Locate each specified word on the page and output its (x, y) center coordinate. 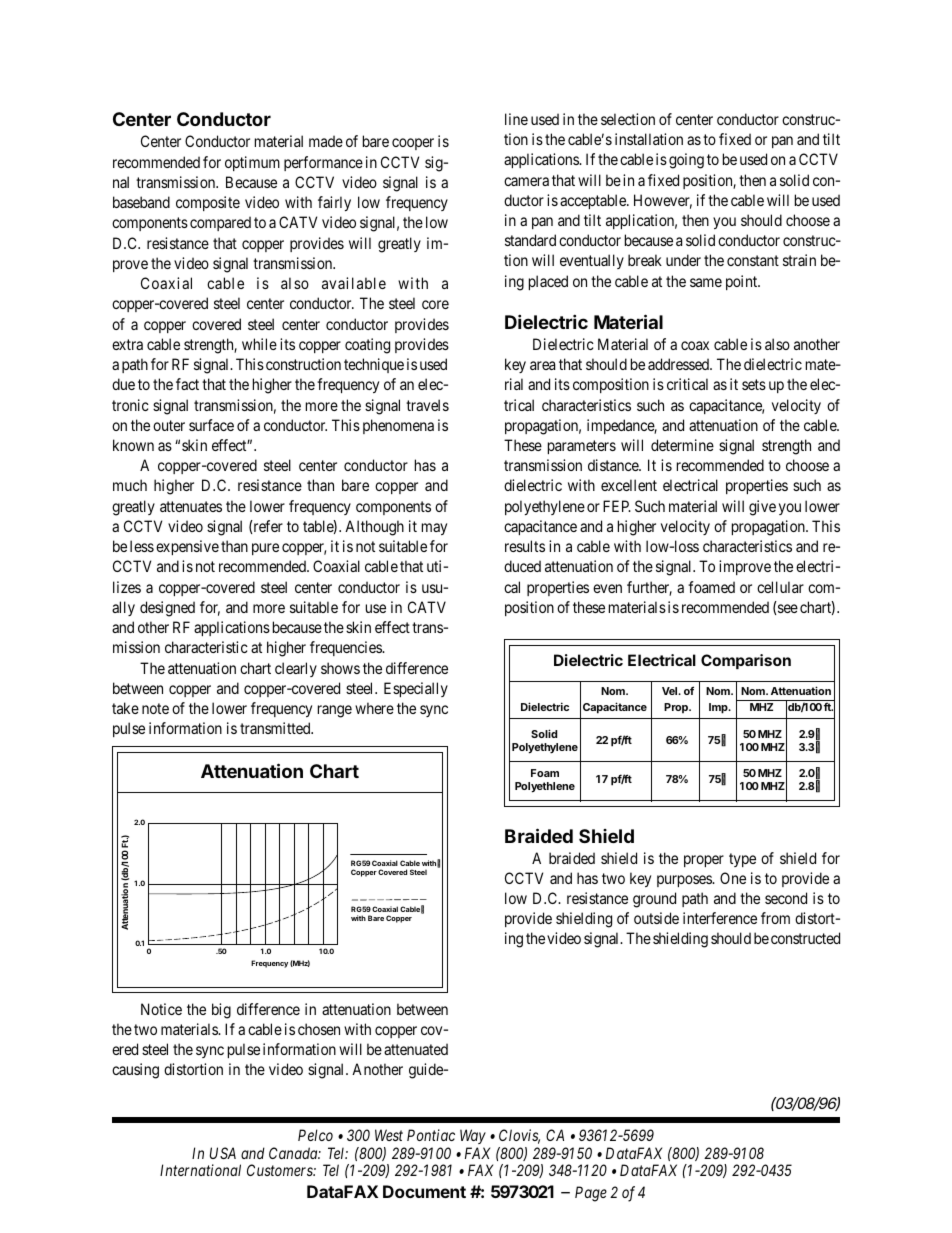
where (374, 708)
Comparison (746, 661)
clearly (296, 669)
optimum (252, 163)
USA (223, 1153)
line (516, 119)
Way (473, 1138)
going (686, 161)
